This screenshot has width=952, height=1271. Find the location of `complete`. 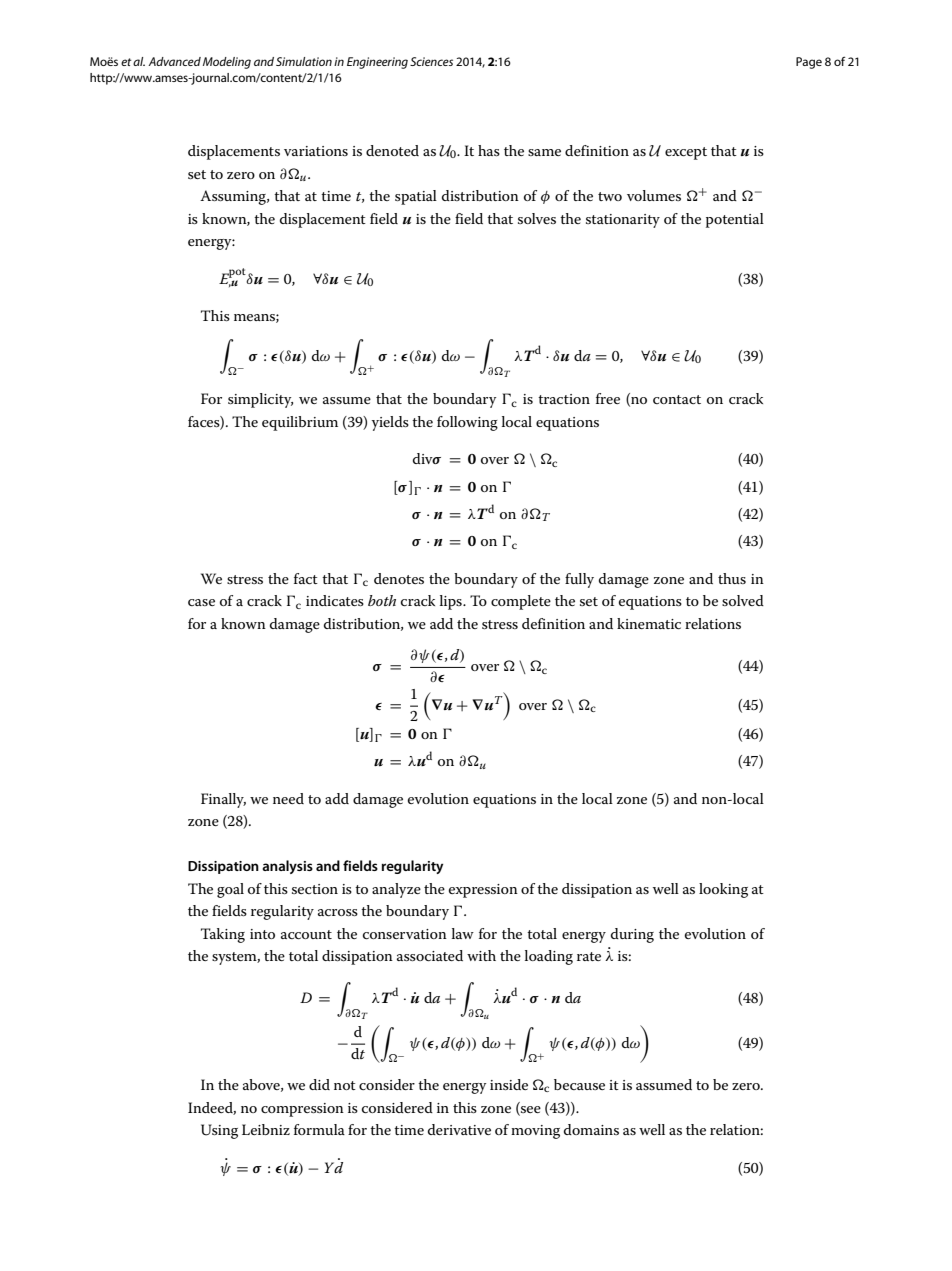

complete is located at coordinates (521, 602).
